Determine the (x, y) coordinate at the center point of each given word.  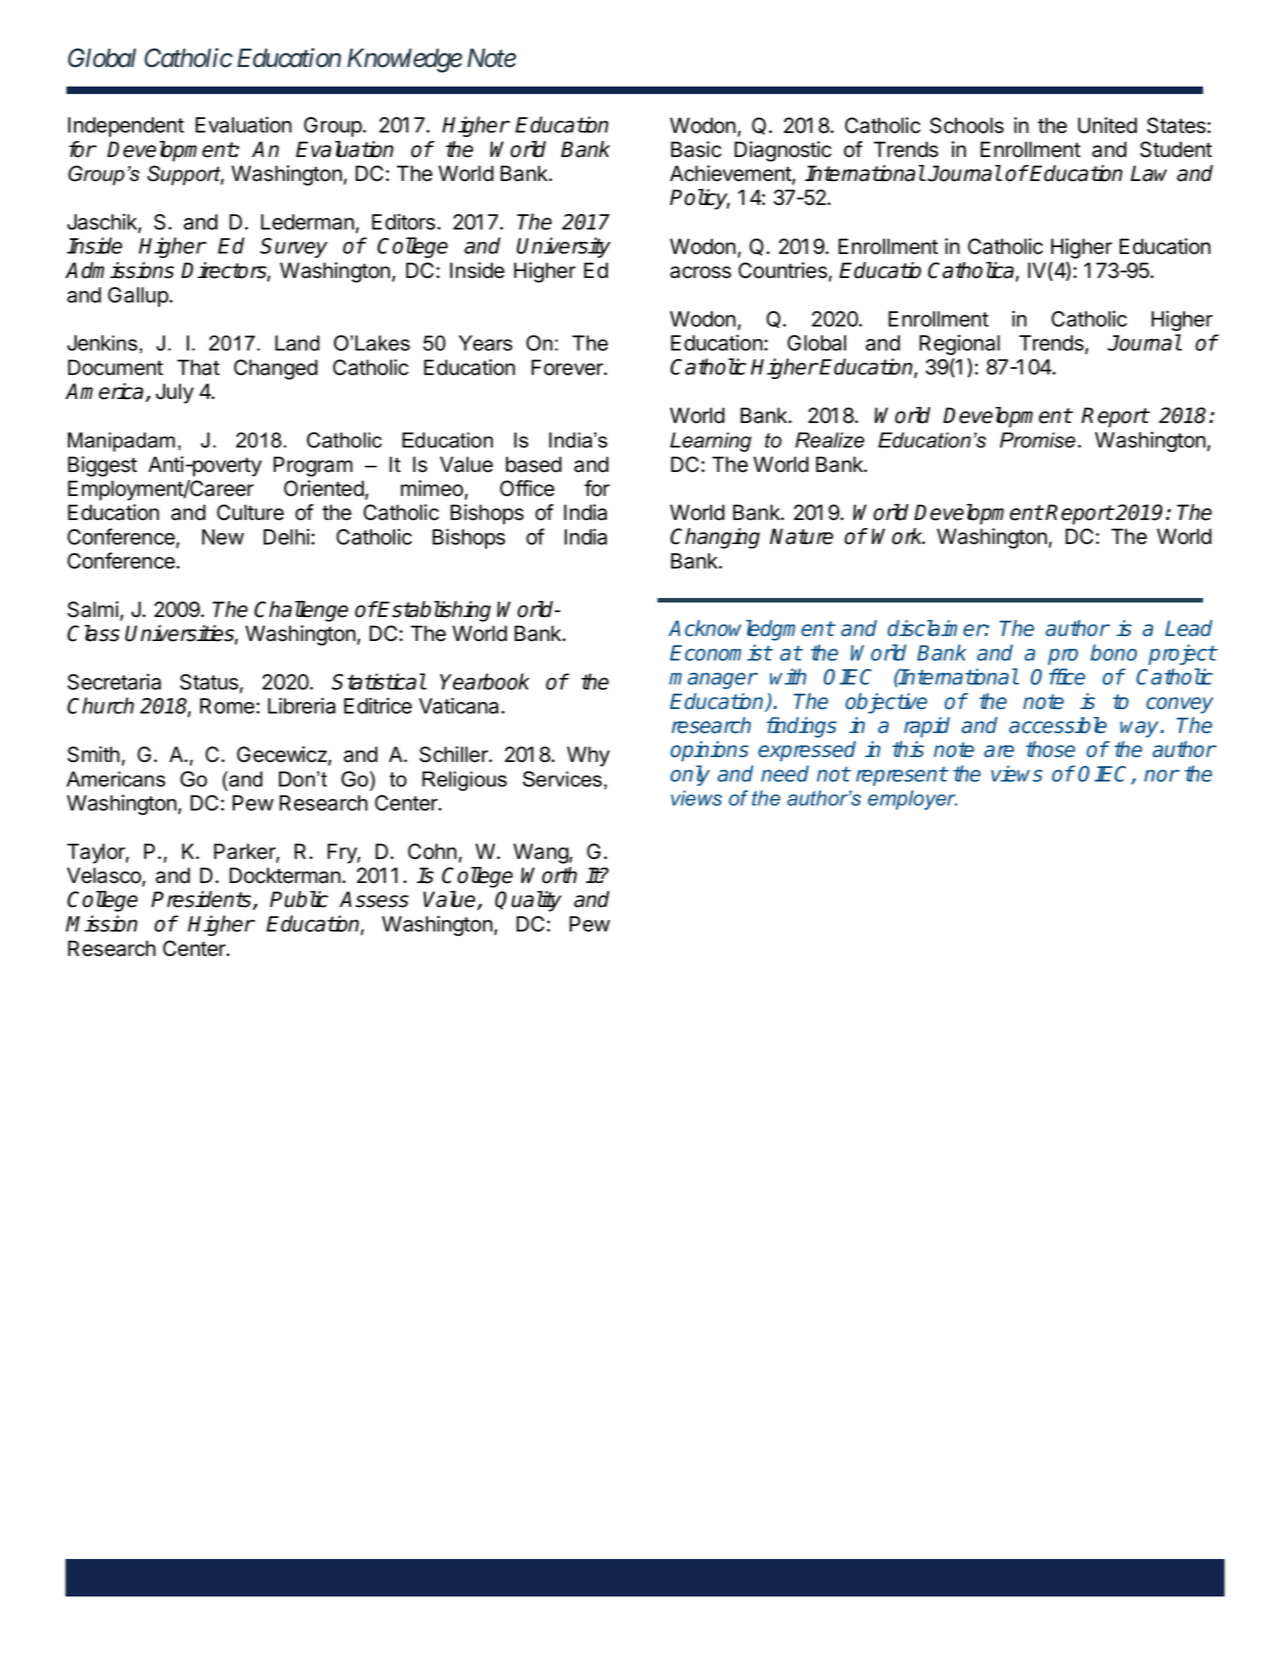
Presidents (202, 900)
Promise (1037, 440)
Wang (541, 853)
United (1107, 125)
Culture (250, 512)
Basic (696, 149)
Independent (126, 127)
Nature (801, 536)
